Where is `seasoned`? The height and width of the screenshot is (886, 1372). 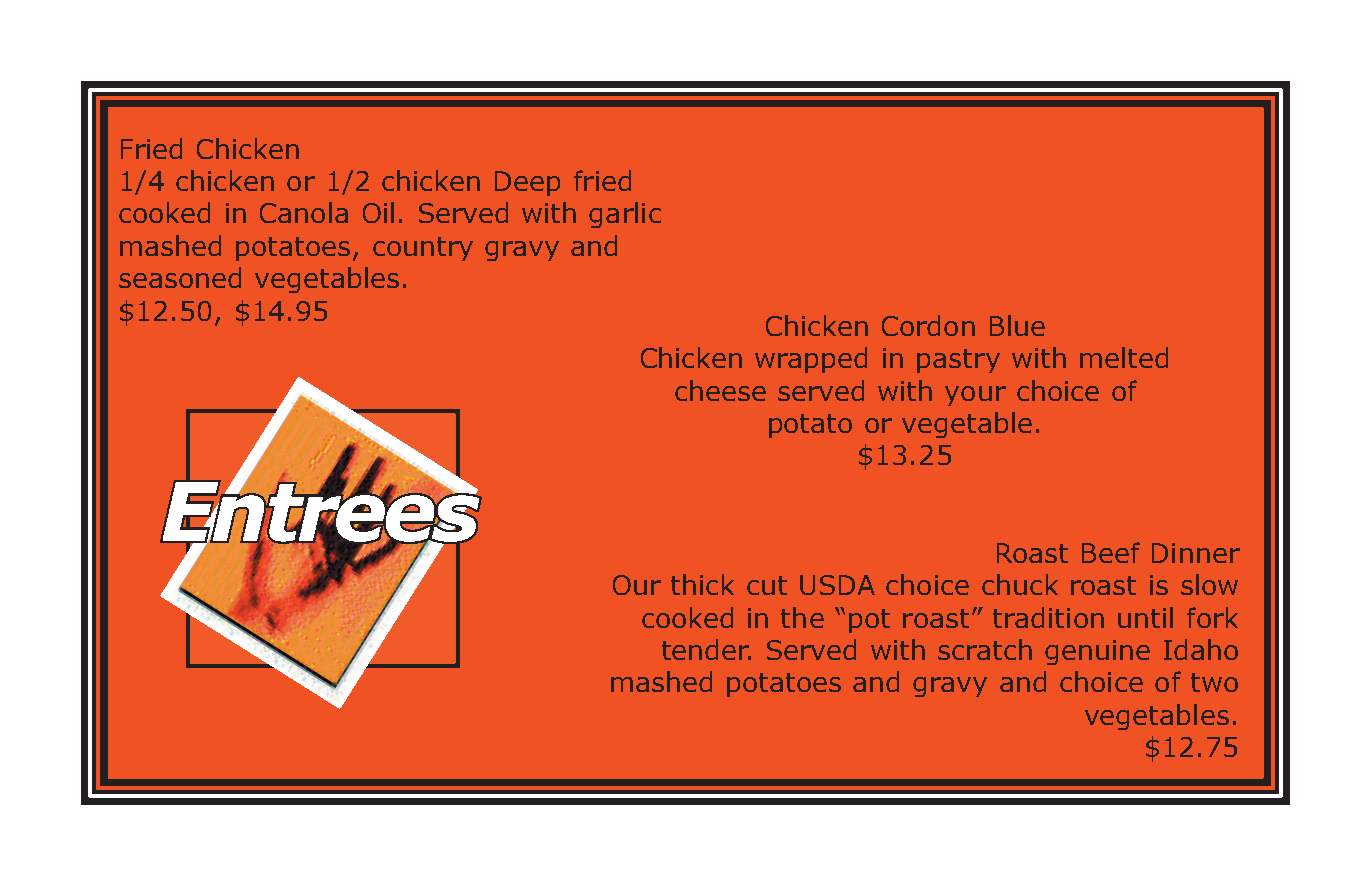
seasoned is located at coordinates (180, 277).
